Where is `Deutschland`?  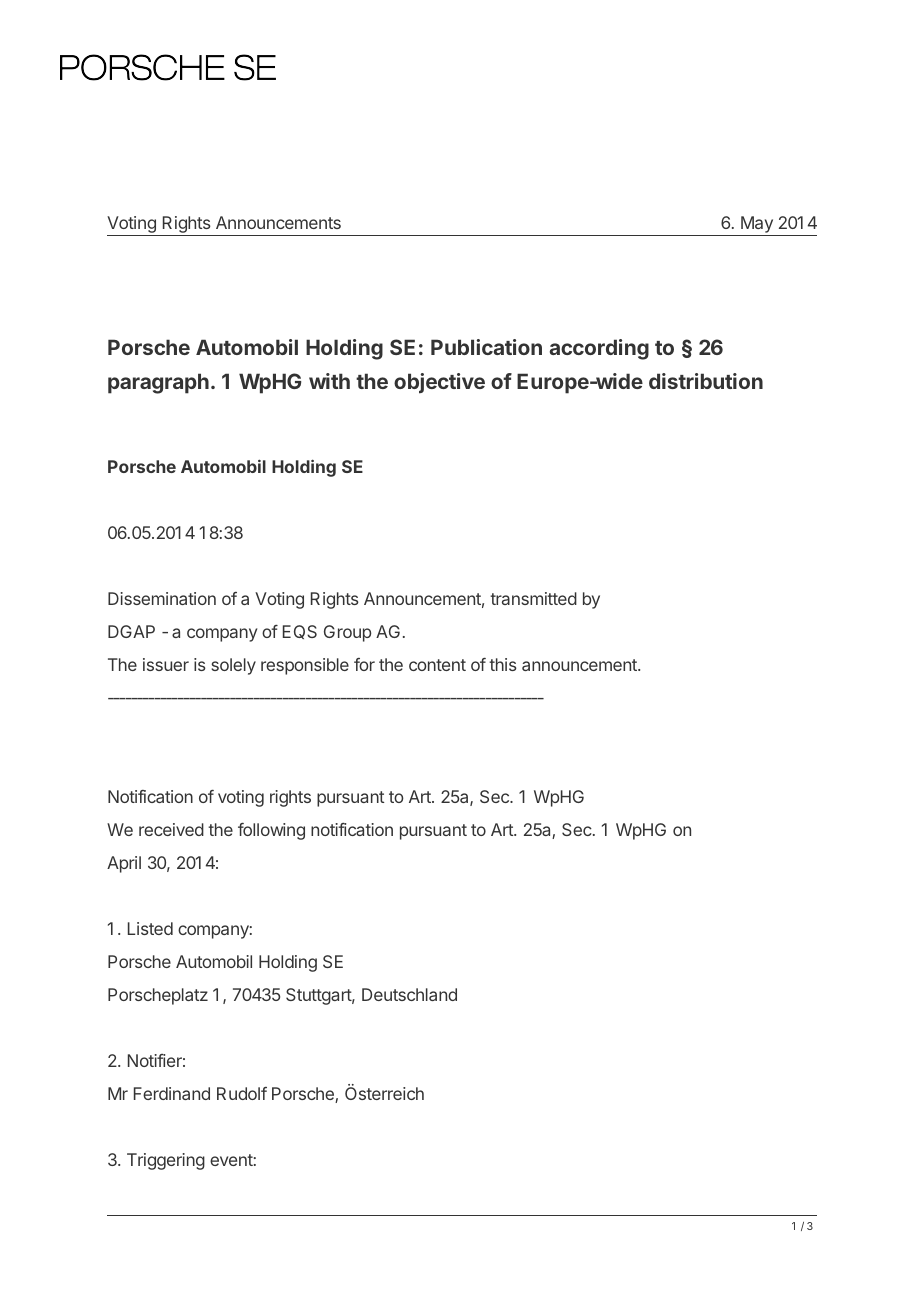
Deutschland is located at coordinates (409, 994).
